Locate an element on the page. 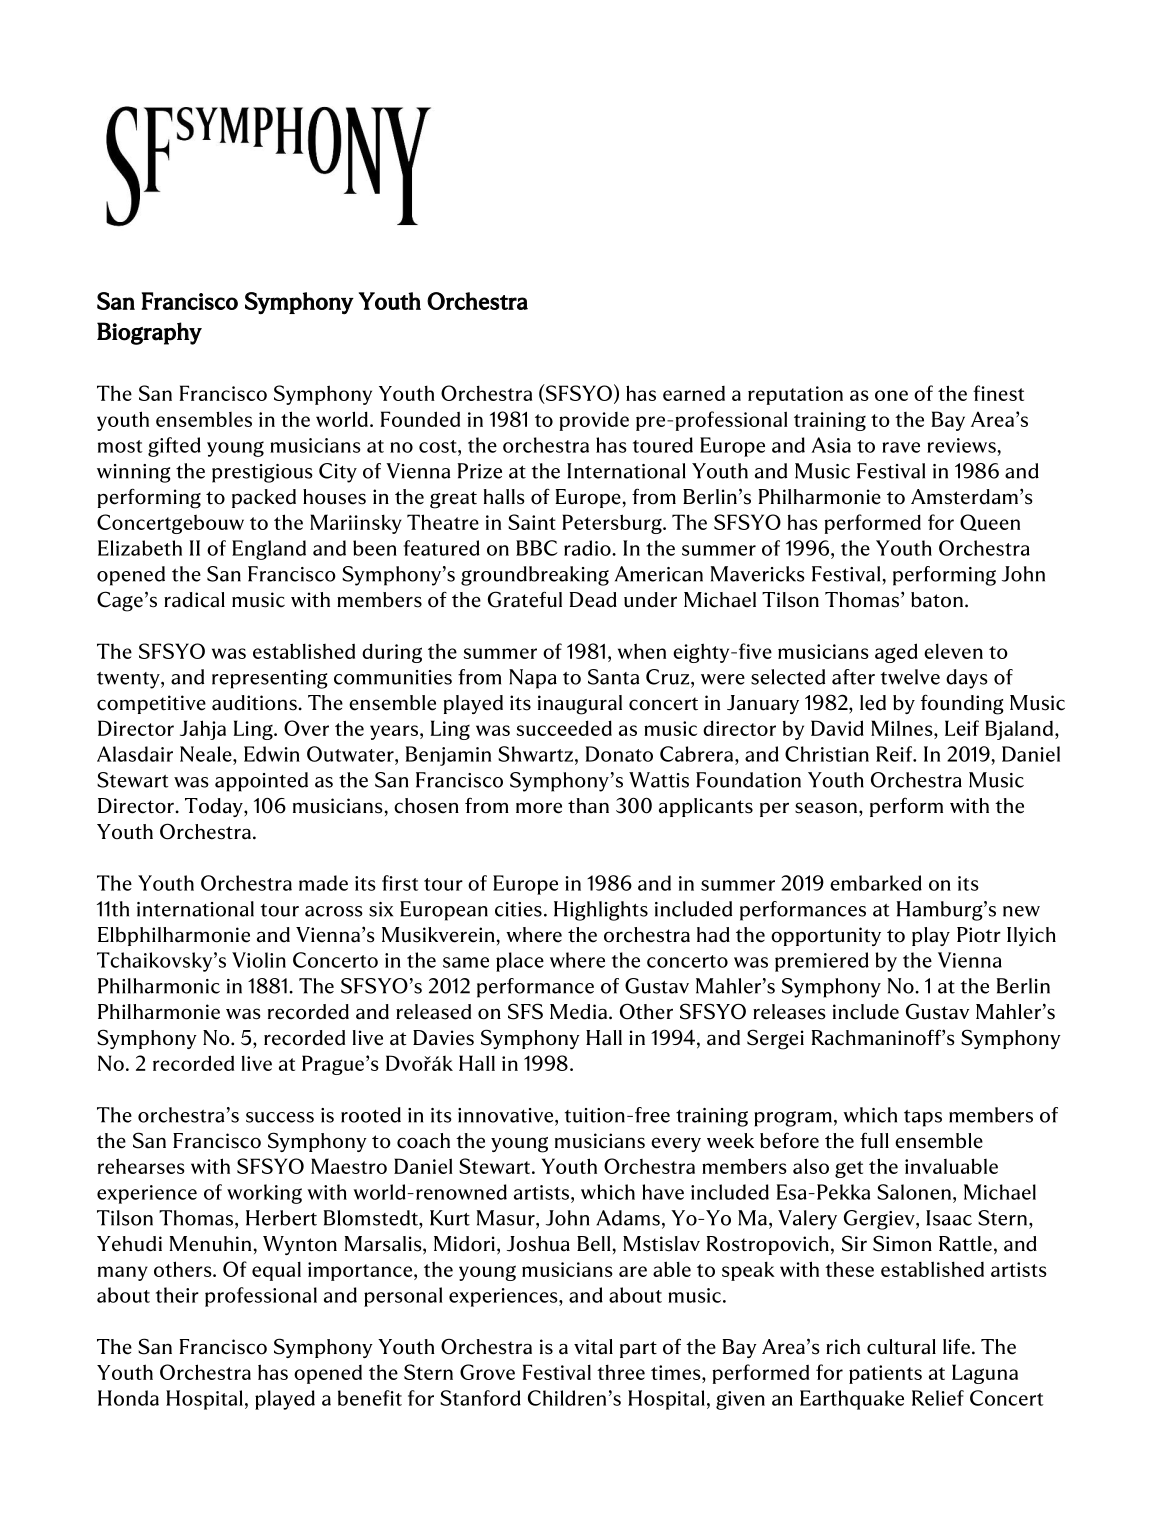 Image resolution: width=1172 pixels, height=1516 pixels. provide is located at coordinates (594, 421).
